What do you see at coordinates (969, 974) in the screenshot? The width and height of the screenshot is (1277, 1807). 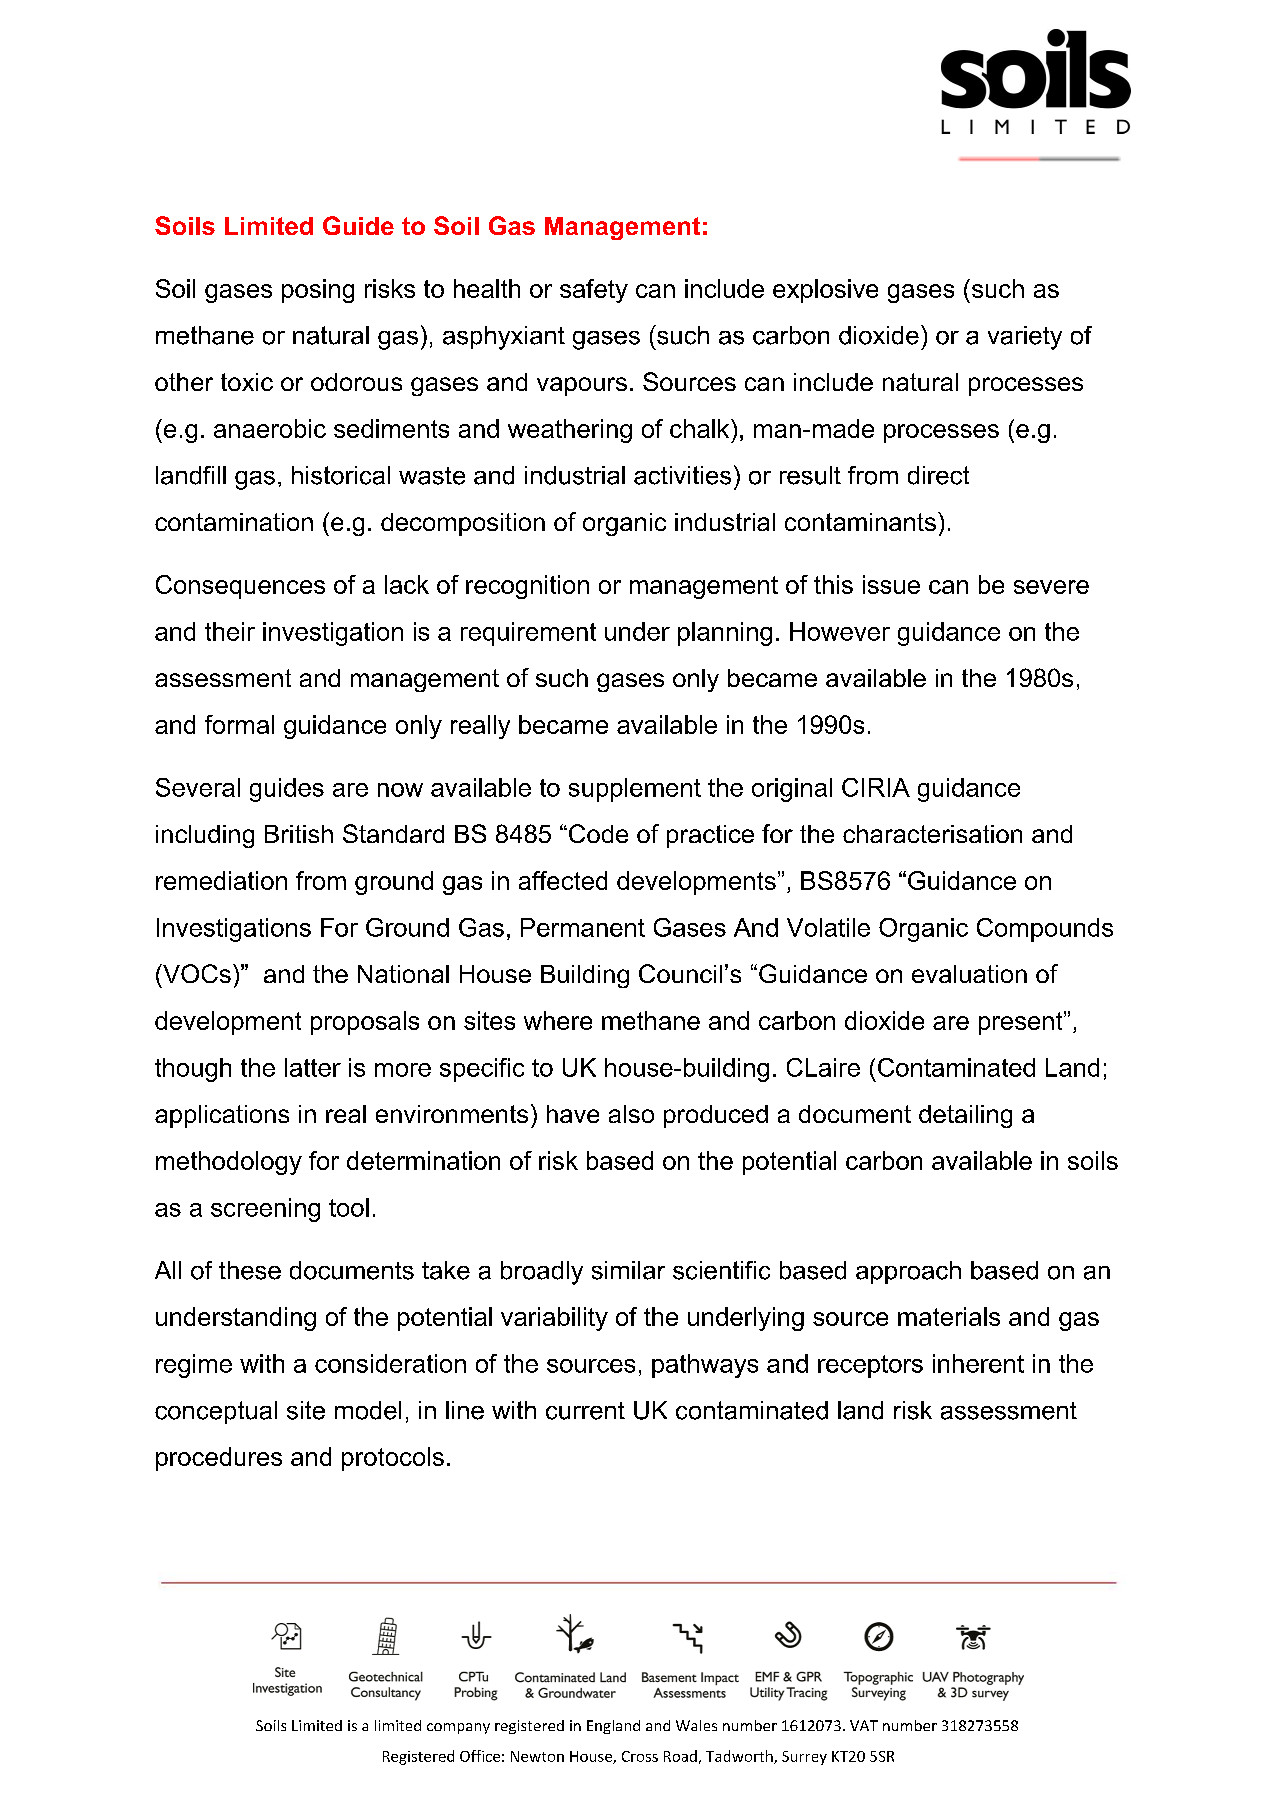 I see `evaluation` at bounding box center [969, 974].
